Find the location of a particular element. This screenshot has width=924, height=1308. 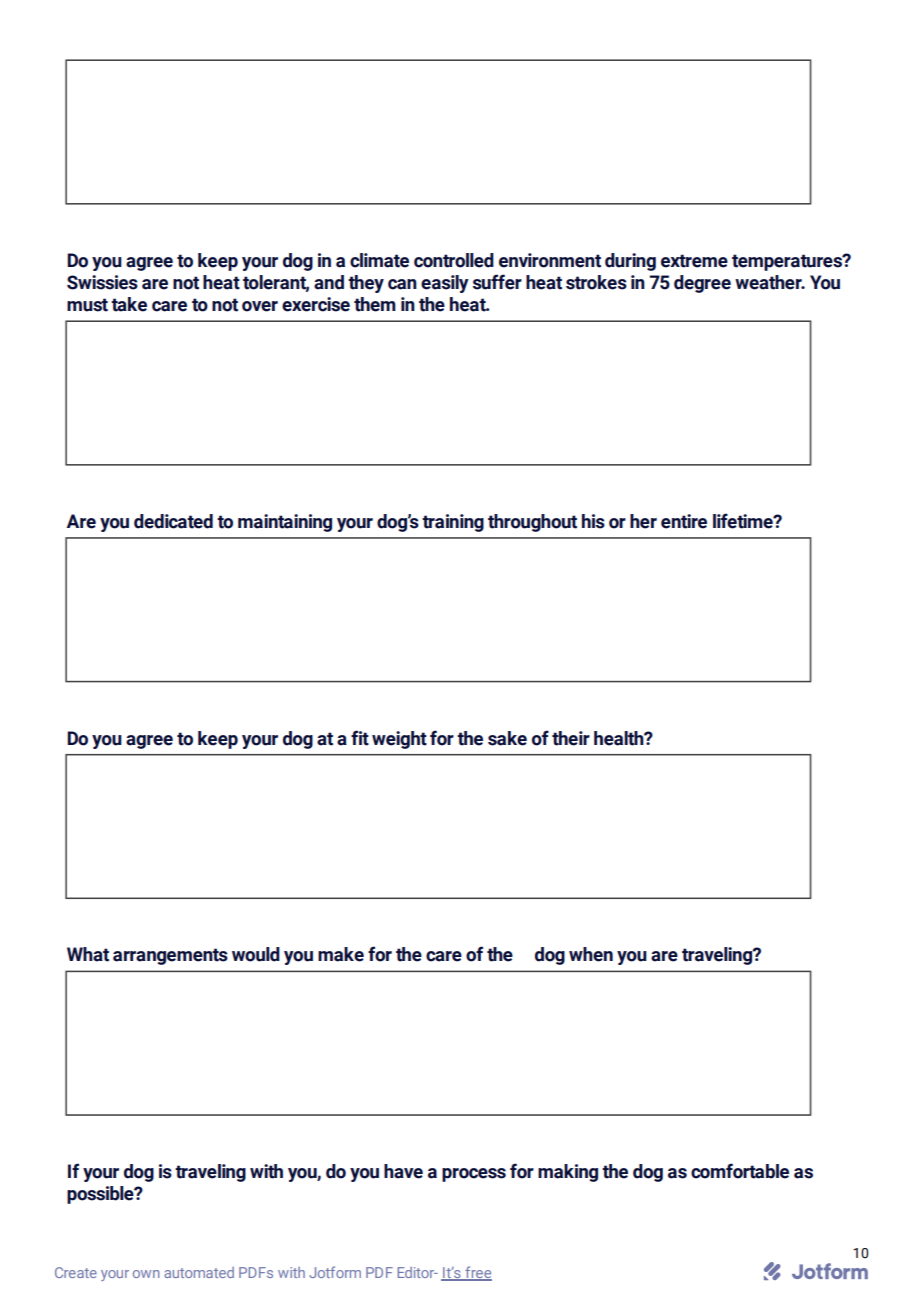

their is located at coordinates (571, 738).
